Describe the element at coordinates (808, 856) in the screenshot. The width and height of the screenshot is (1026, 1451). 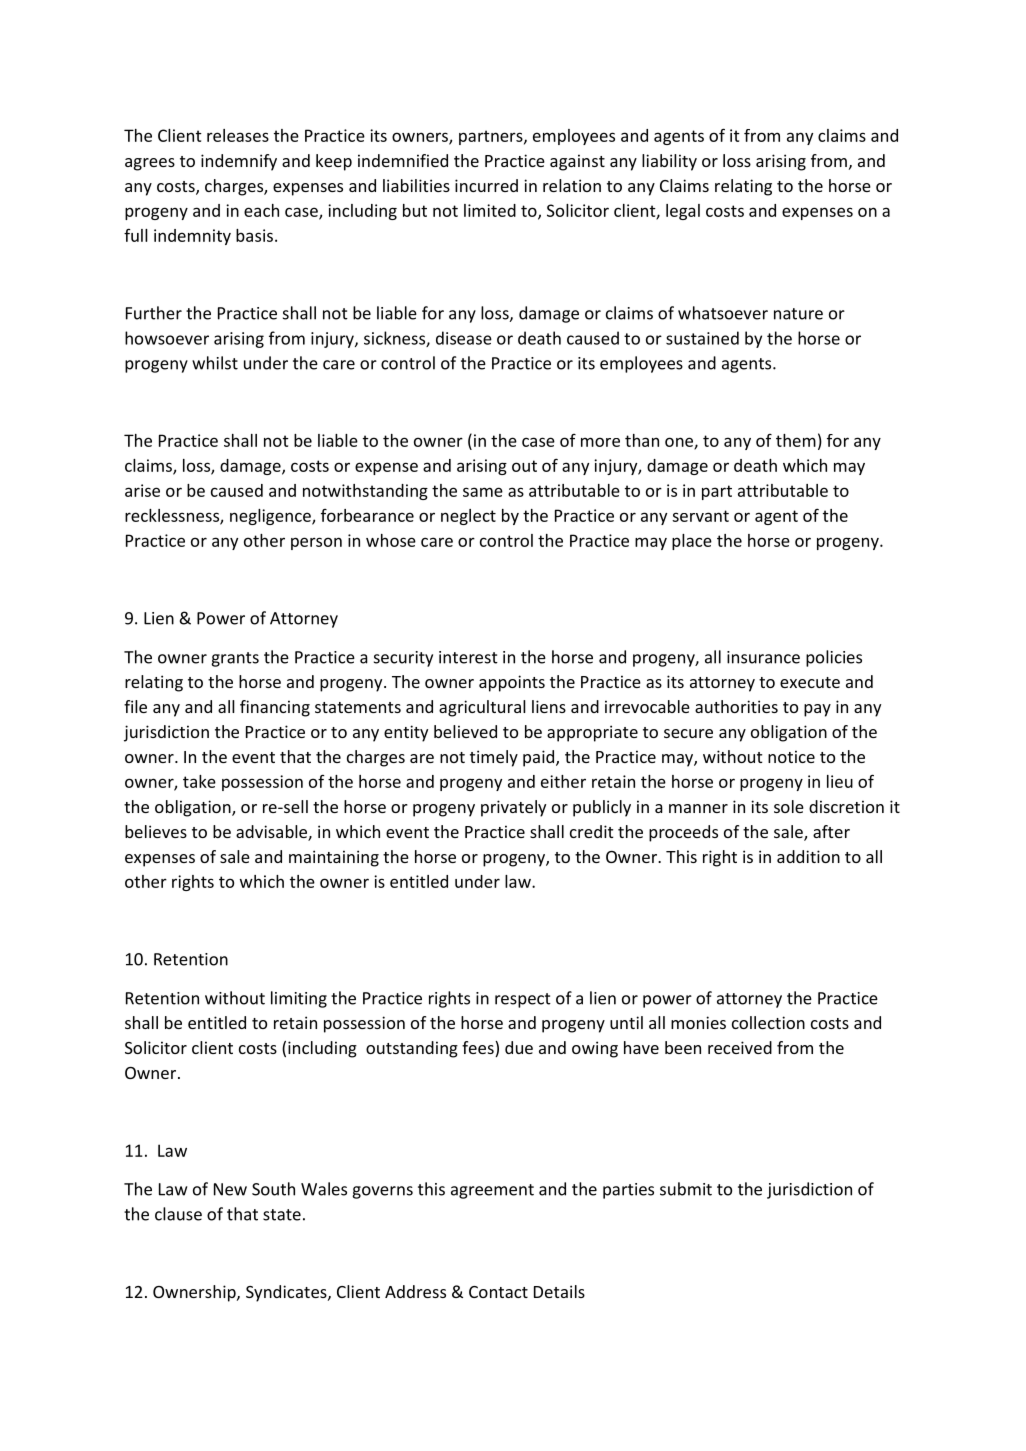
I see `addition` at that location.
